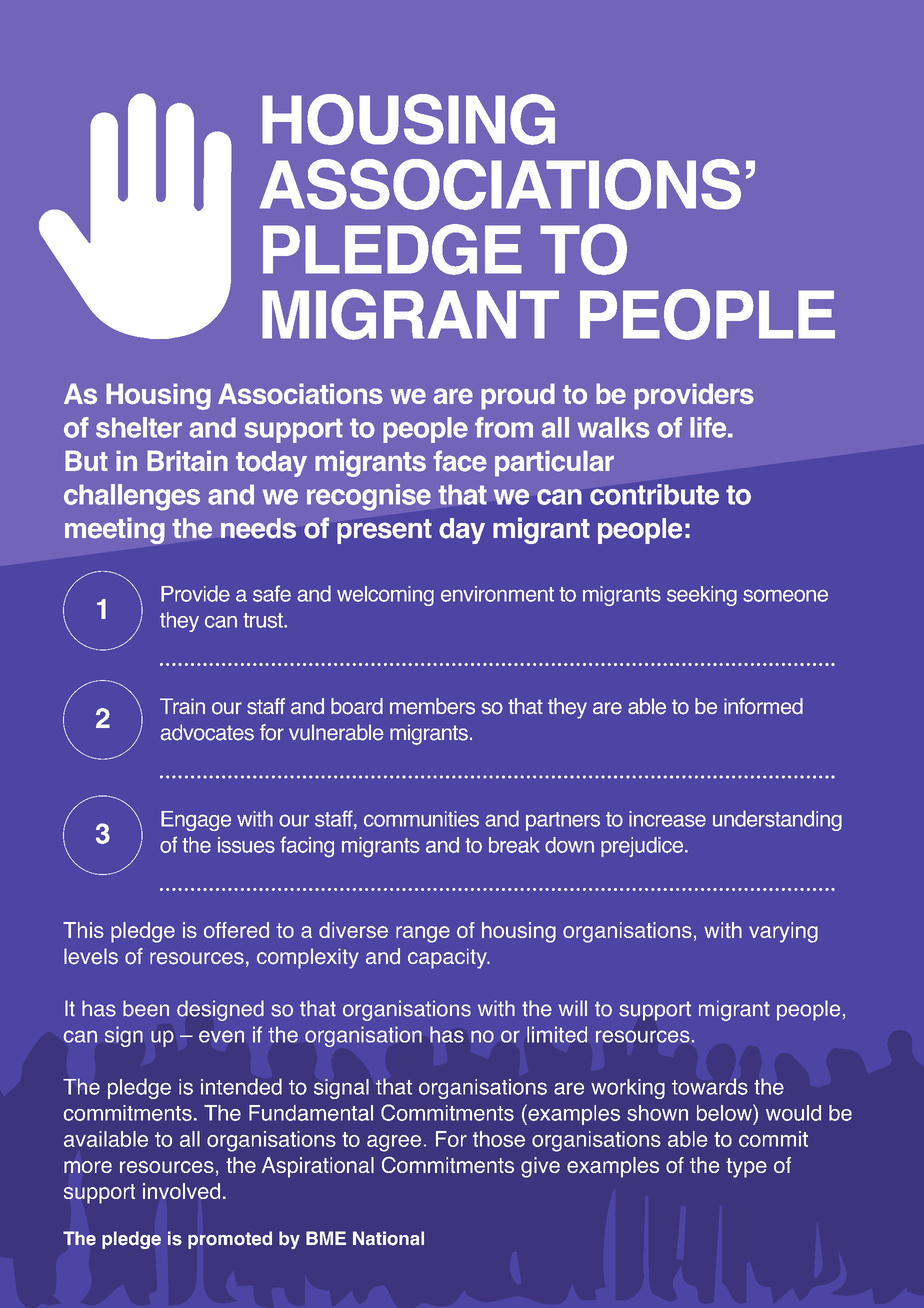 The height and width of the screenshot is (1308, 924). What do you see at coordinates (196, 821) in the screenshot?
I see `Engage` at bounding box center [196, 821].
